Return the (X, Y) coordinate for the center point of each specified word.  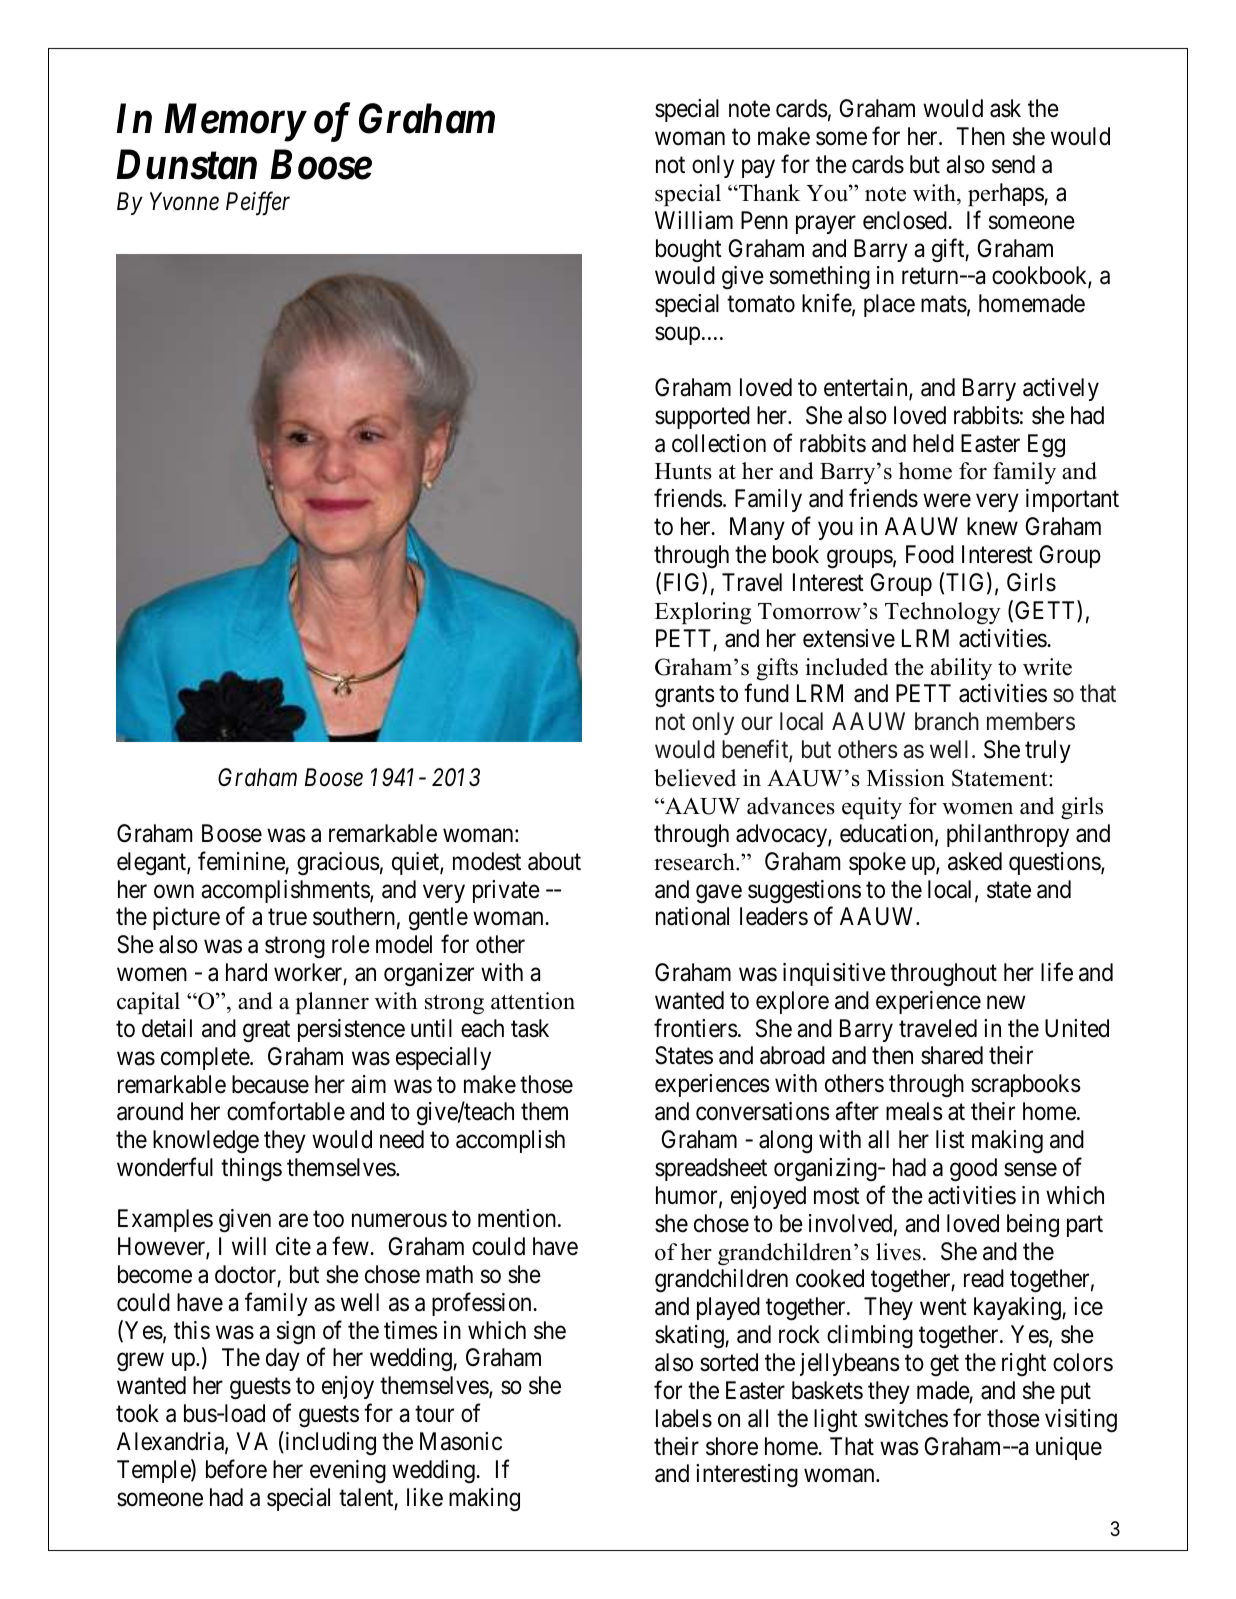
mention (517, 1218)
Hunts (683, 471)
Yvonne (184, 201)
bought (689, 250)
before (236, 1469)
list (950, 1139)
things (251, 1169)
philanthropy (1008, 835)
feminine (241, 861)
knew (992, 526)
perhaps (1006, 194)
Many (757, 528)
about (554, 861)
